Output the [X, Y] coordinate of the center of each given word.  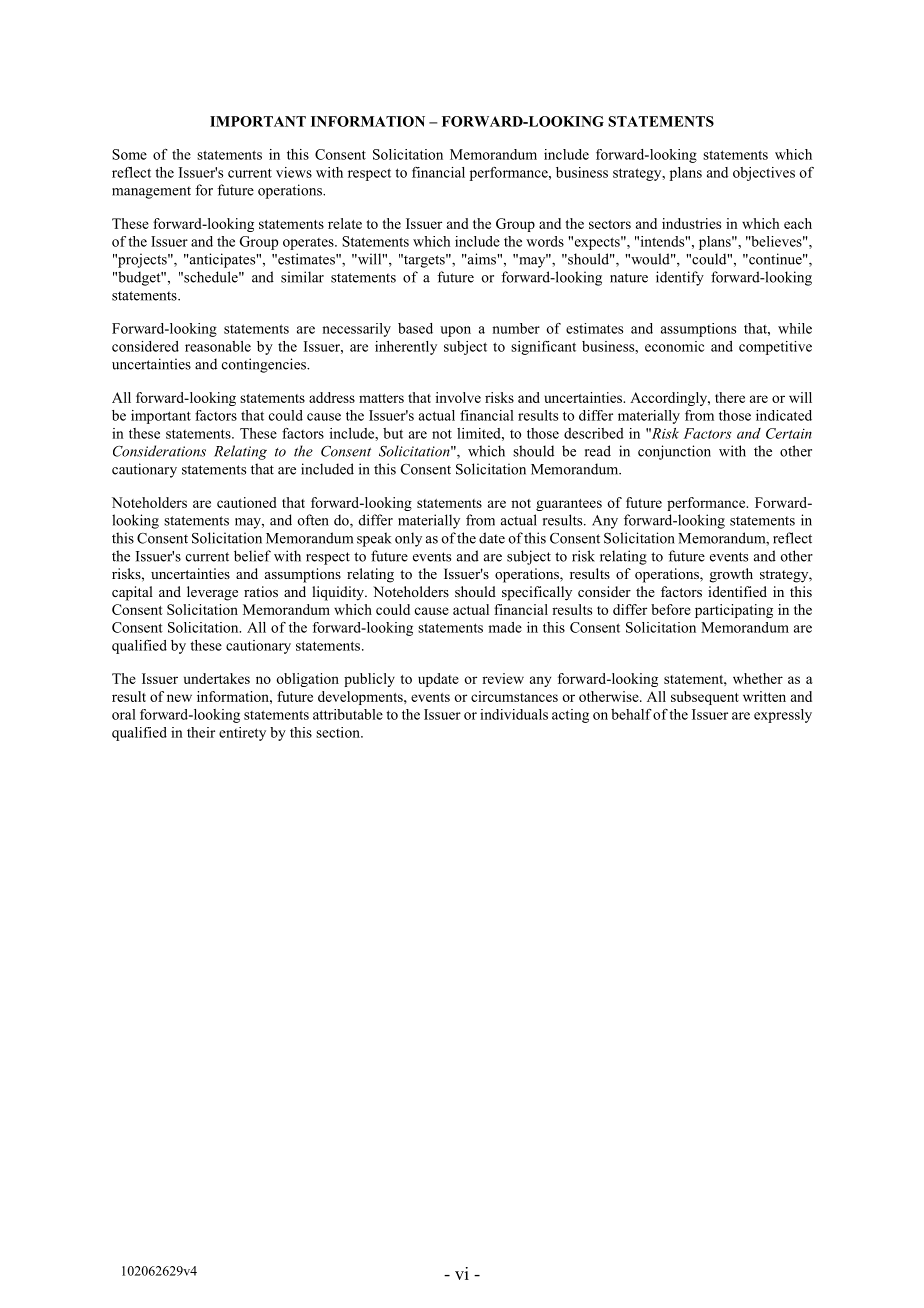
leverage [212, 593]
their [201, 732]
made [505, 627]
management [151, 192]
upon [455, 331]
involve [458, 397]
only [408, 539]
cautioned [247, 502]
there [730, 397]
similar [302, 277]
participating [734, 611]
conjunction [674, 452]
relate [345, 223]
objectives [764, 174]
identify [680, 278]
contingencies [265, 365]
